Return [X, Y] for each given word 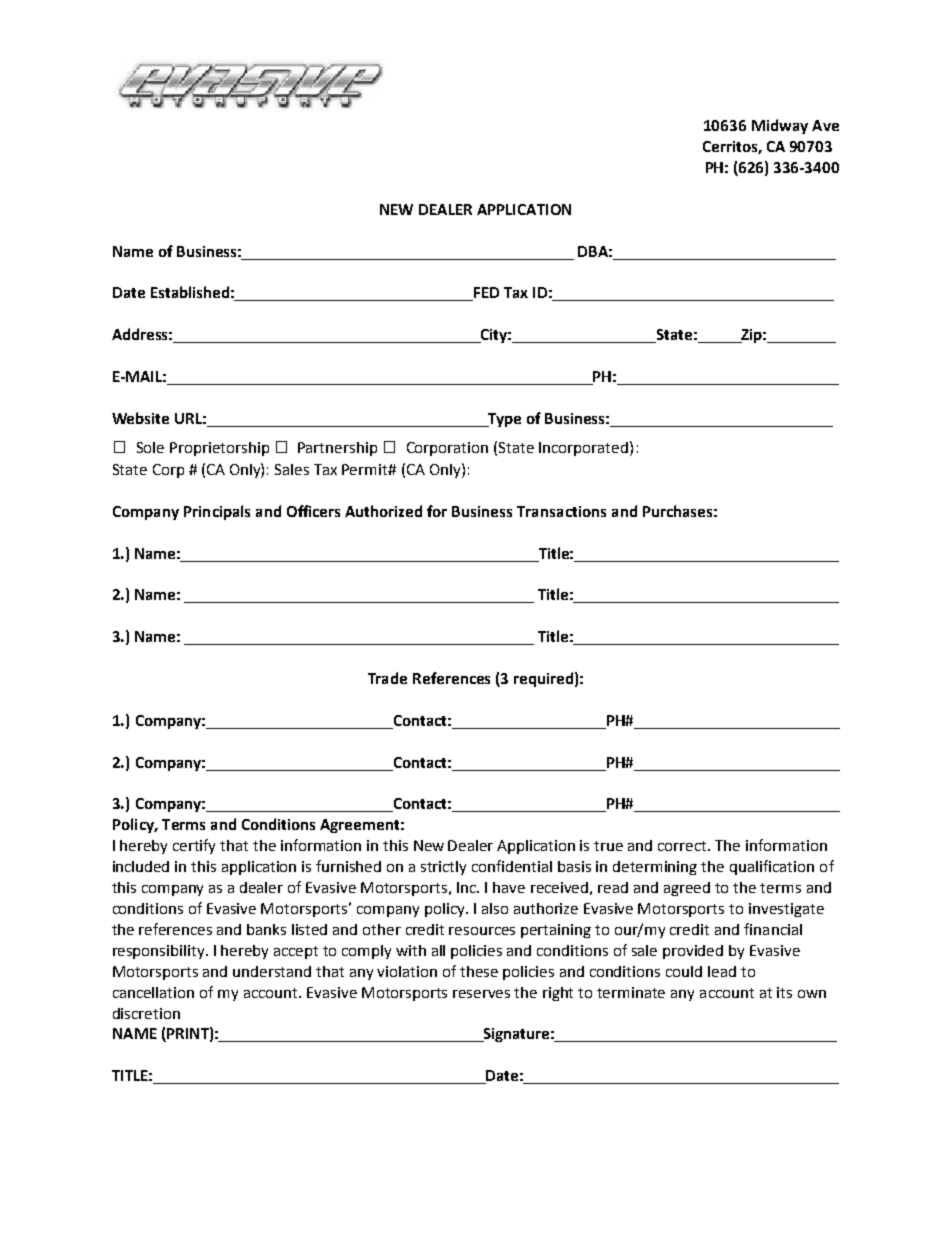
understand [272, 971]
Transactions [561, 511]
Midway [780, 126]
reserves [481, 994]
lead [722, 971]
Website [140, 418]
